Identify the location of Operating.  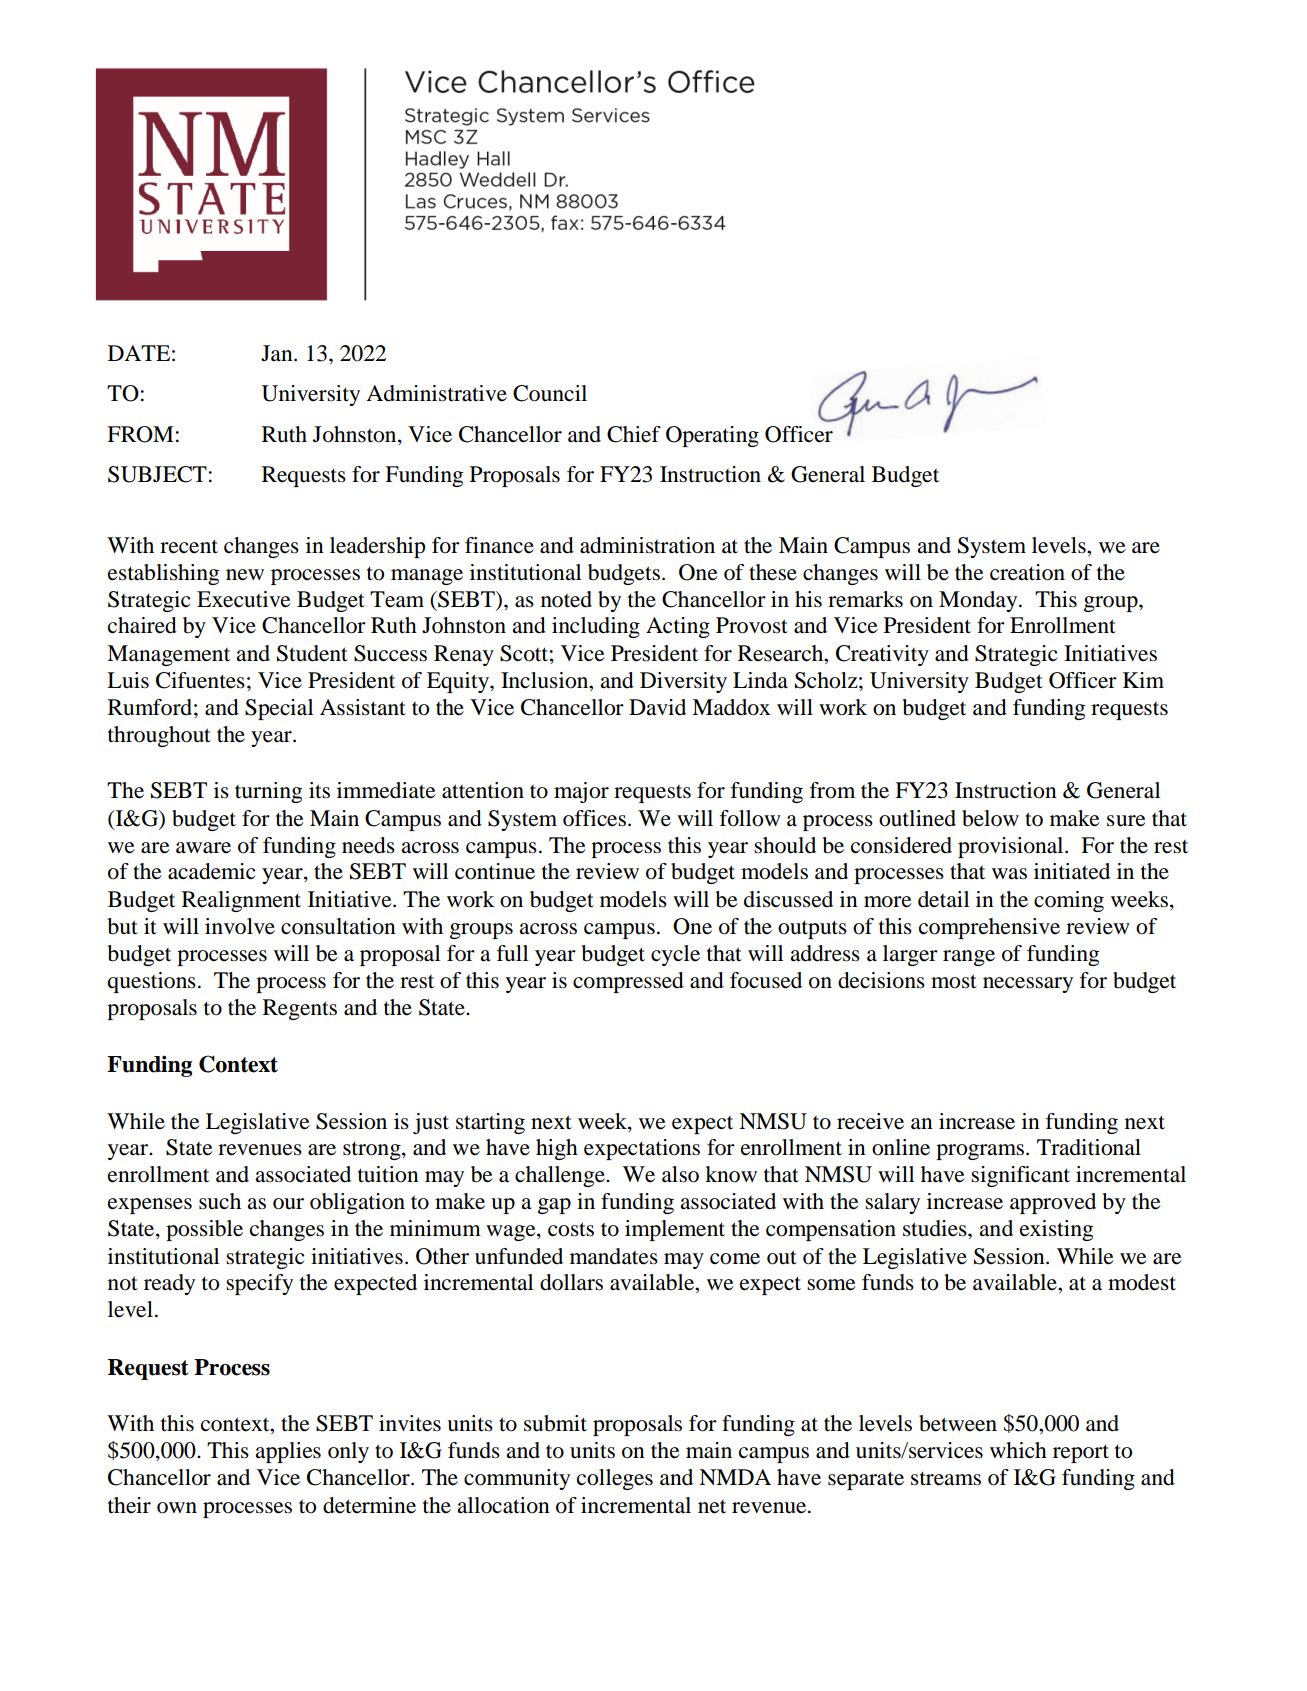
(712, 436).
